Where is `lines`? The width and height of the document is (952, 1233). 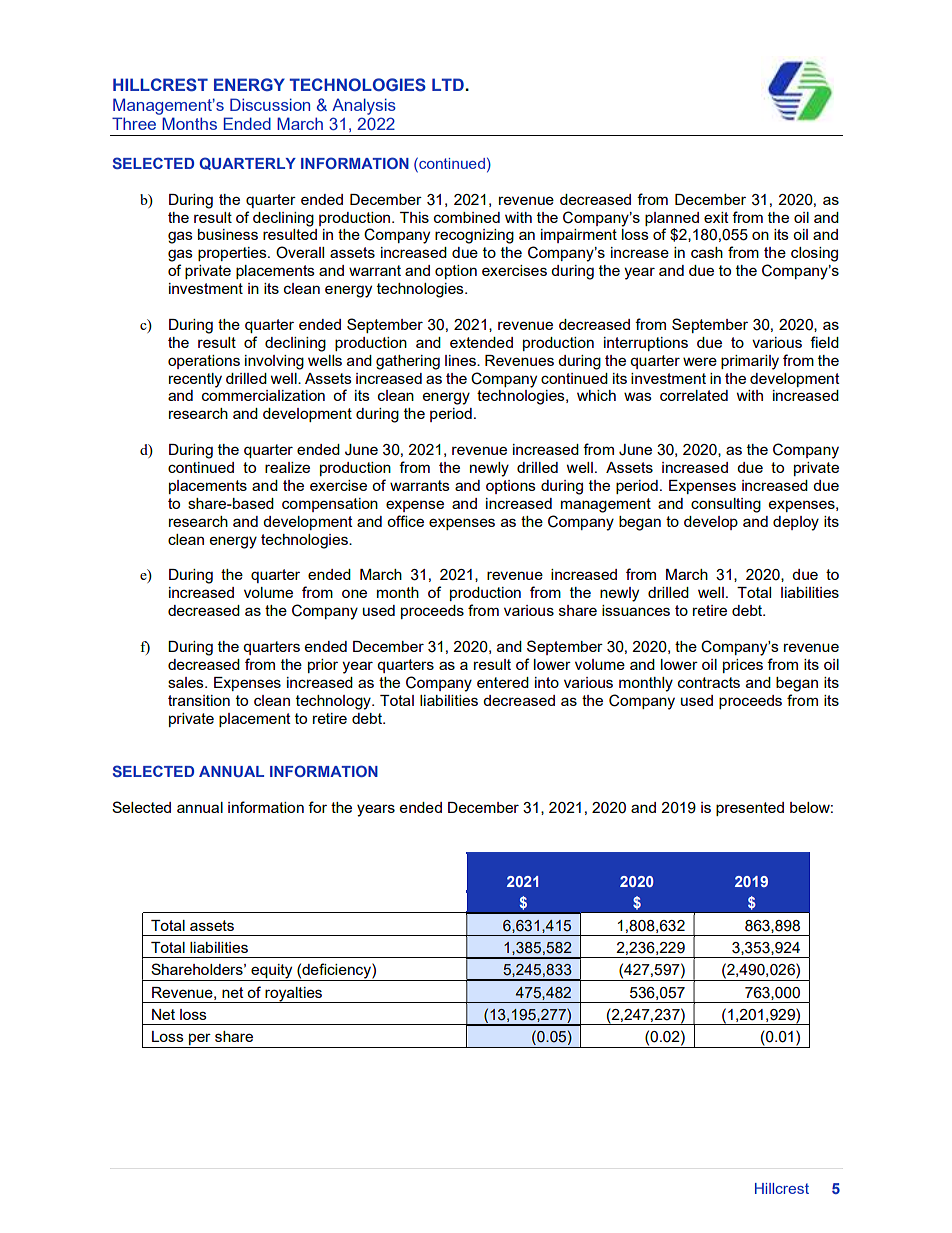 lines is located at coordinates (461, 360).
